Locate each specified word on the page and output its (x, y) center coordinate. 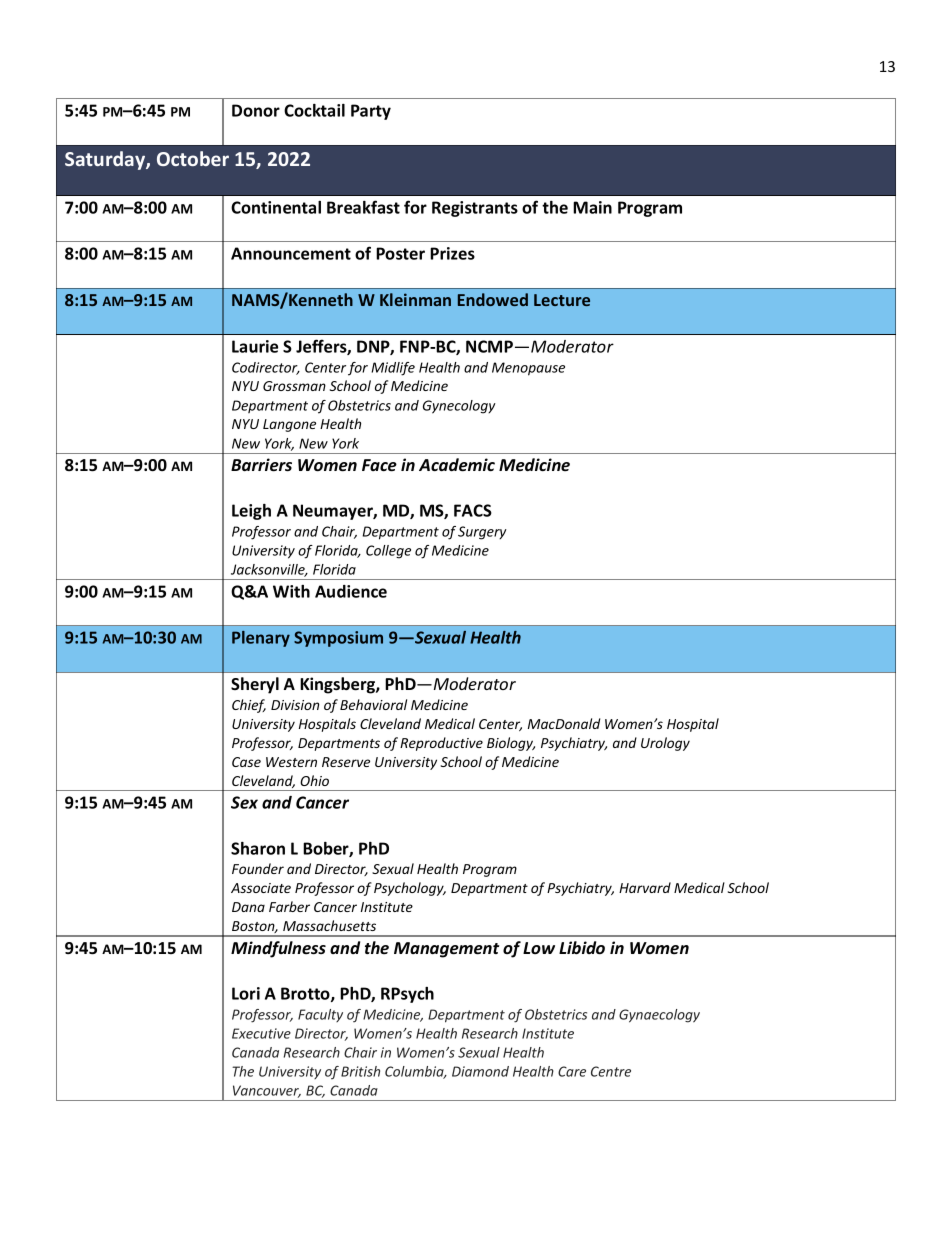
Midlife (393, 369)
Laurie (255, 346)
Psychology (410, 889)
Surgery (482, 533)
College (388, 552)
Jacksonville (269, 570)
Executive (261, 1033)
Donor (256, 110)
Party (371, 112)
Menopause (528, 369)
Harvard (645, 887)
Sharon (258, 848)
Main (592, 207)
